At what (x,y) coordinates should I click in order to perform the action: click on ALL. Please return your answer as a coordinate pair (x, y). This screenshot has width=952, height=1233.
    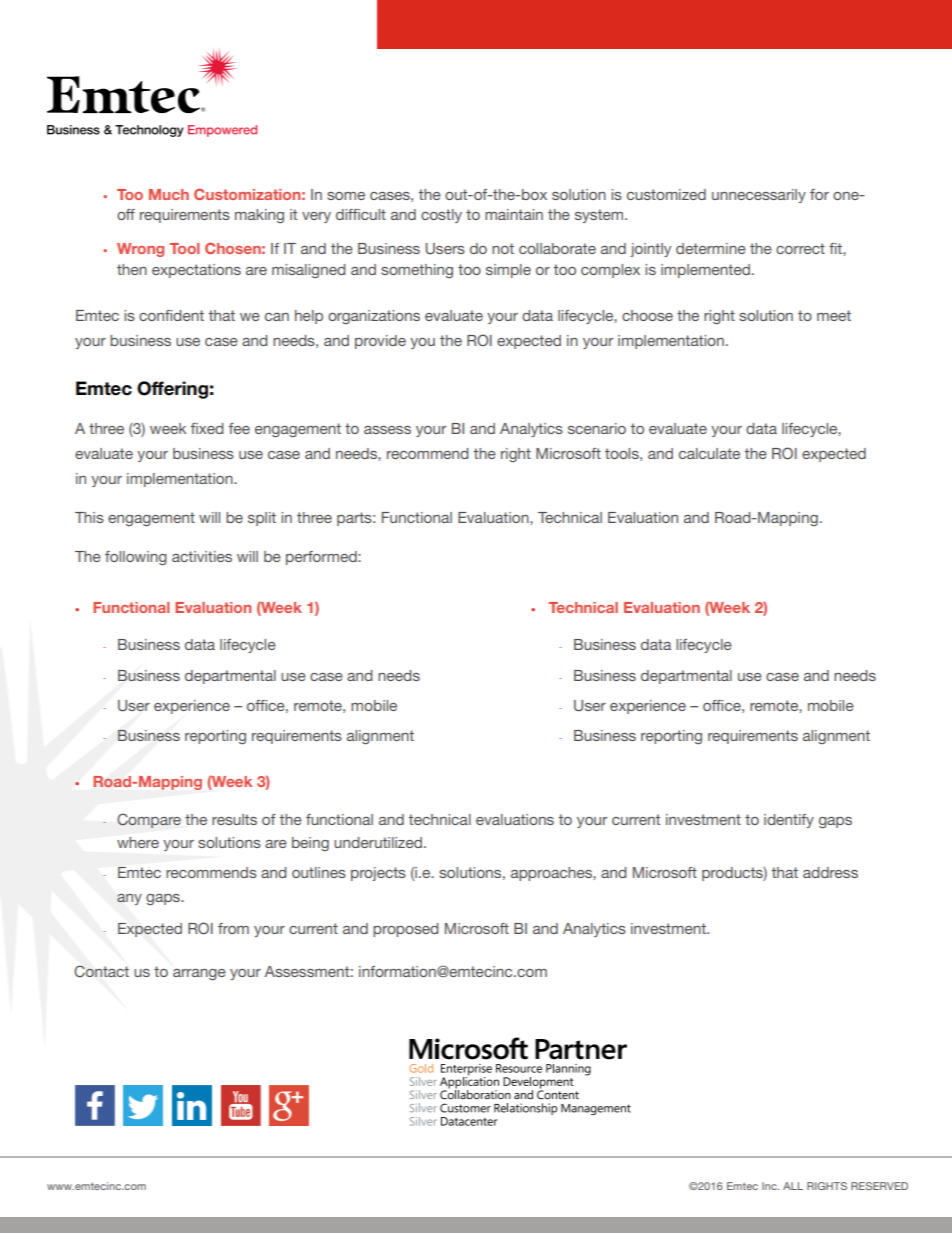
    Looking at the image, I should click on (793, 1186).
